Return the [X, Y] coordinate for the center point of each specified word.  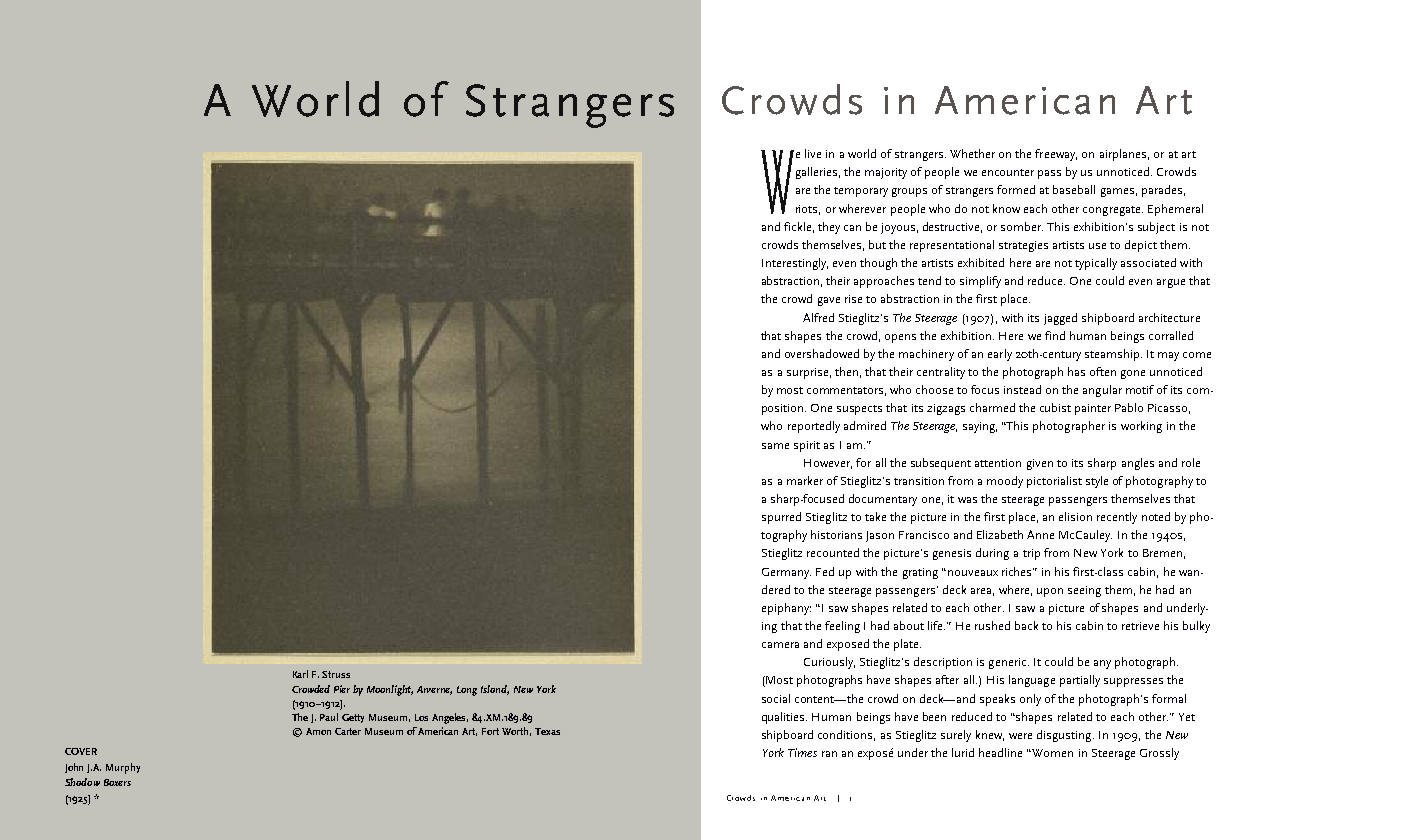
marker [805, 480]
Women [1052, 753]
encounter [1008, 172]
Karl [300, 674]
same [775, 446]
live [813, 153]
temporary [861, 192]
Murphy [123, 768]
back [1026, 625]
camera [780, 645]
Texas [547, 731]
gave [829, 301]
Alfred [818, 317]
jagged [1060, 319]
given [1040, 464]
